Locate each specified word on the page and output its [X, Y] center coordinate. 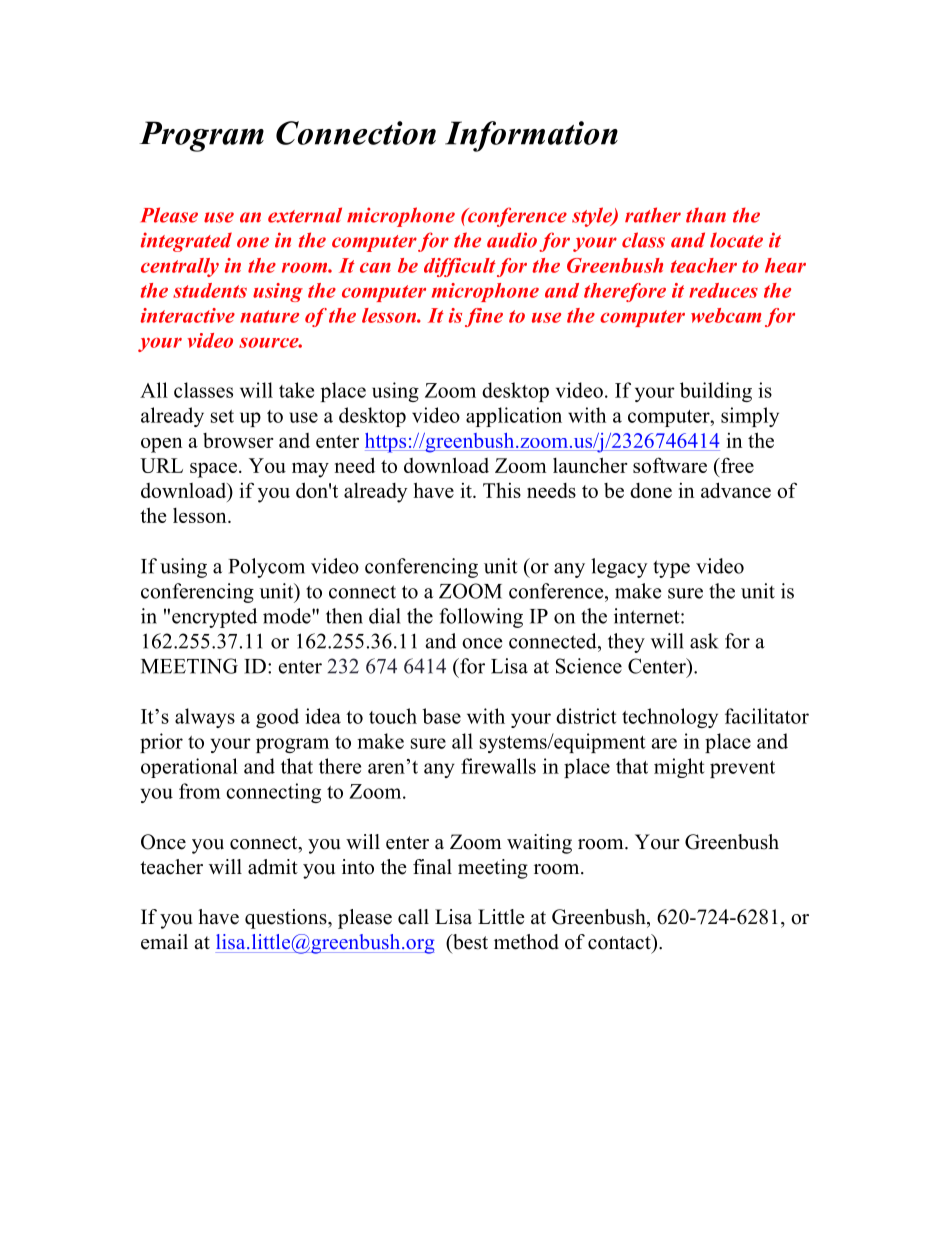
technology [670, 718]
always [205, 718]
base [441, 716]
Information [531, 136]
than [706, 215]
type [671, 569]
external [305, 215]
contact [620, 942]
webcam [726, 315]
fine [484, 317]
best [469, 943]
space [213, 470]
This [502, 490]
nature [269, 316]
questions [287, 919]
